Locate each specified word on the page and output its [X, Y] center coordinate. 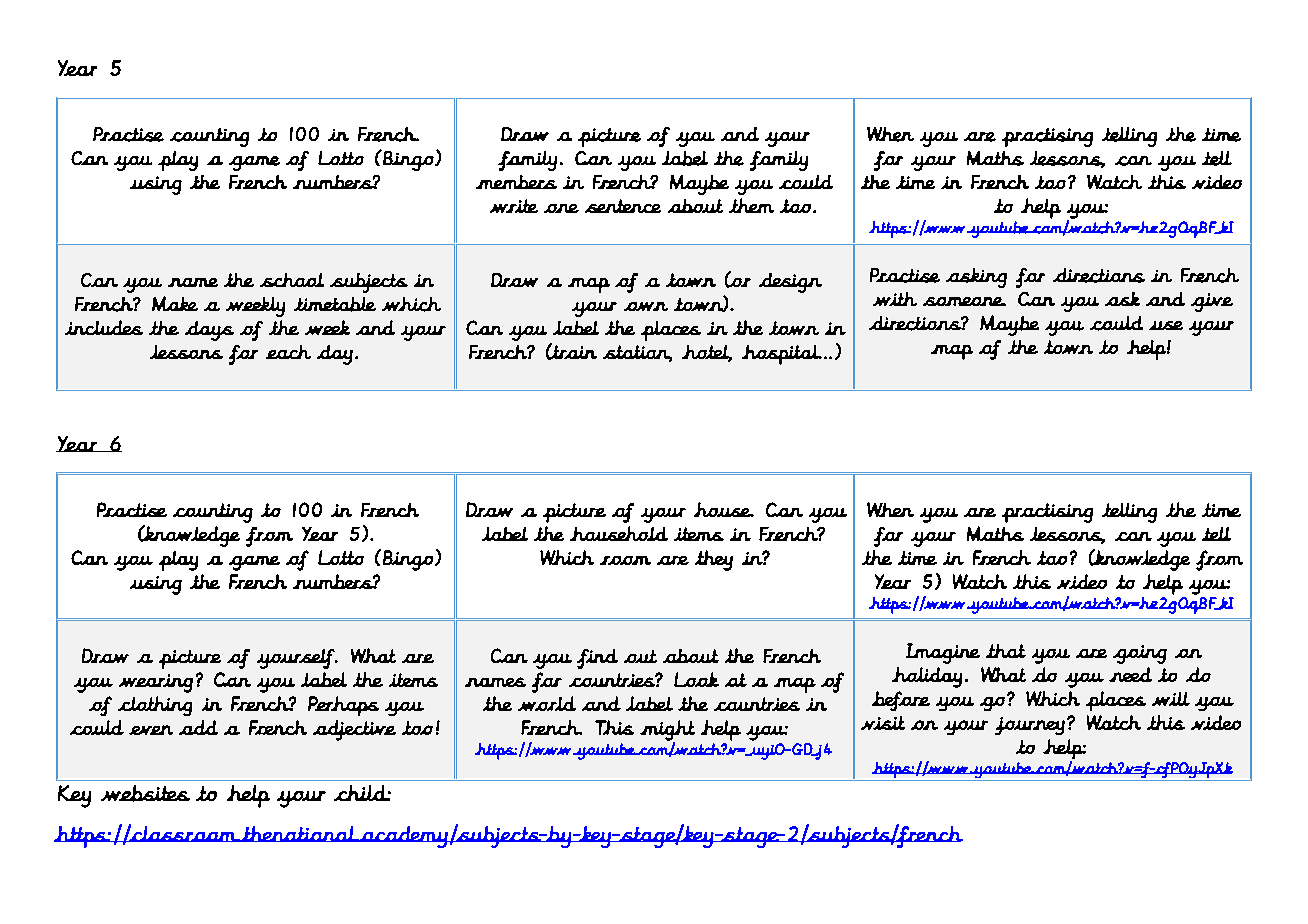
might [667, 731]
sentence [623, 206]
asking [976, 278]
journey [1030, 726]
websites [145, 793]
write [514, 206]
